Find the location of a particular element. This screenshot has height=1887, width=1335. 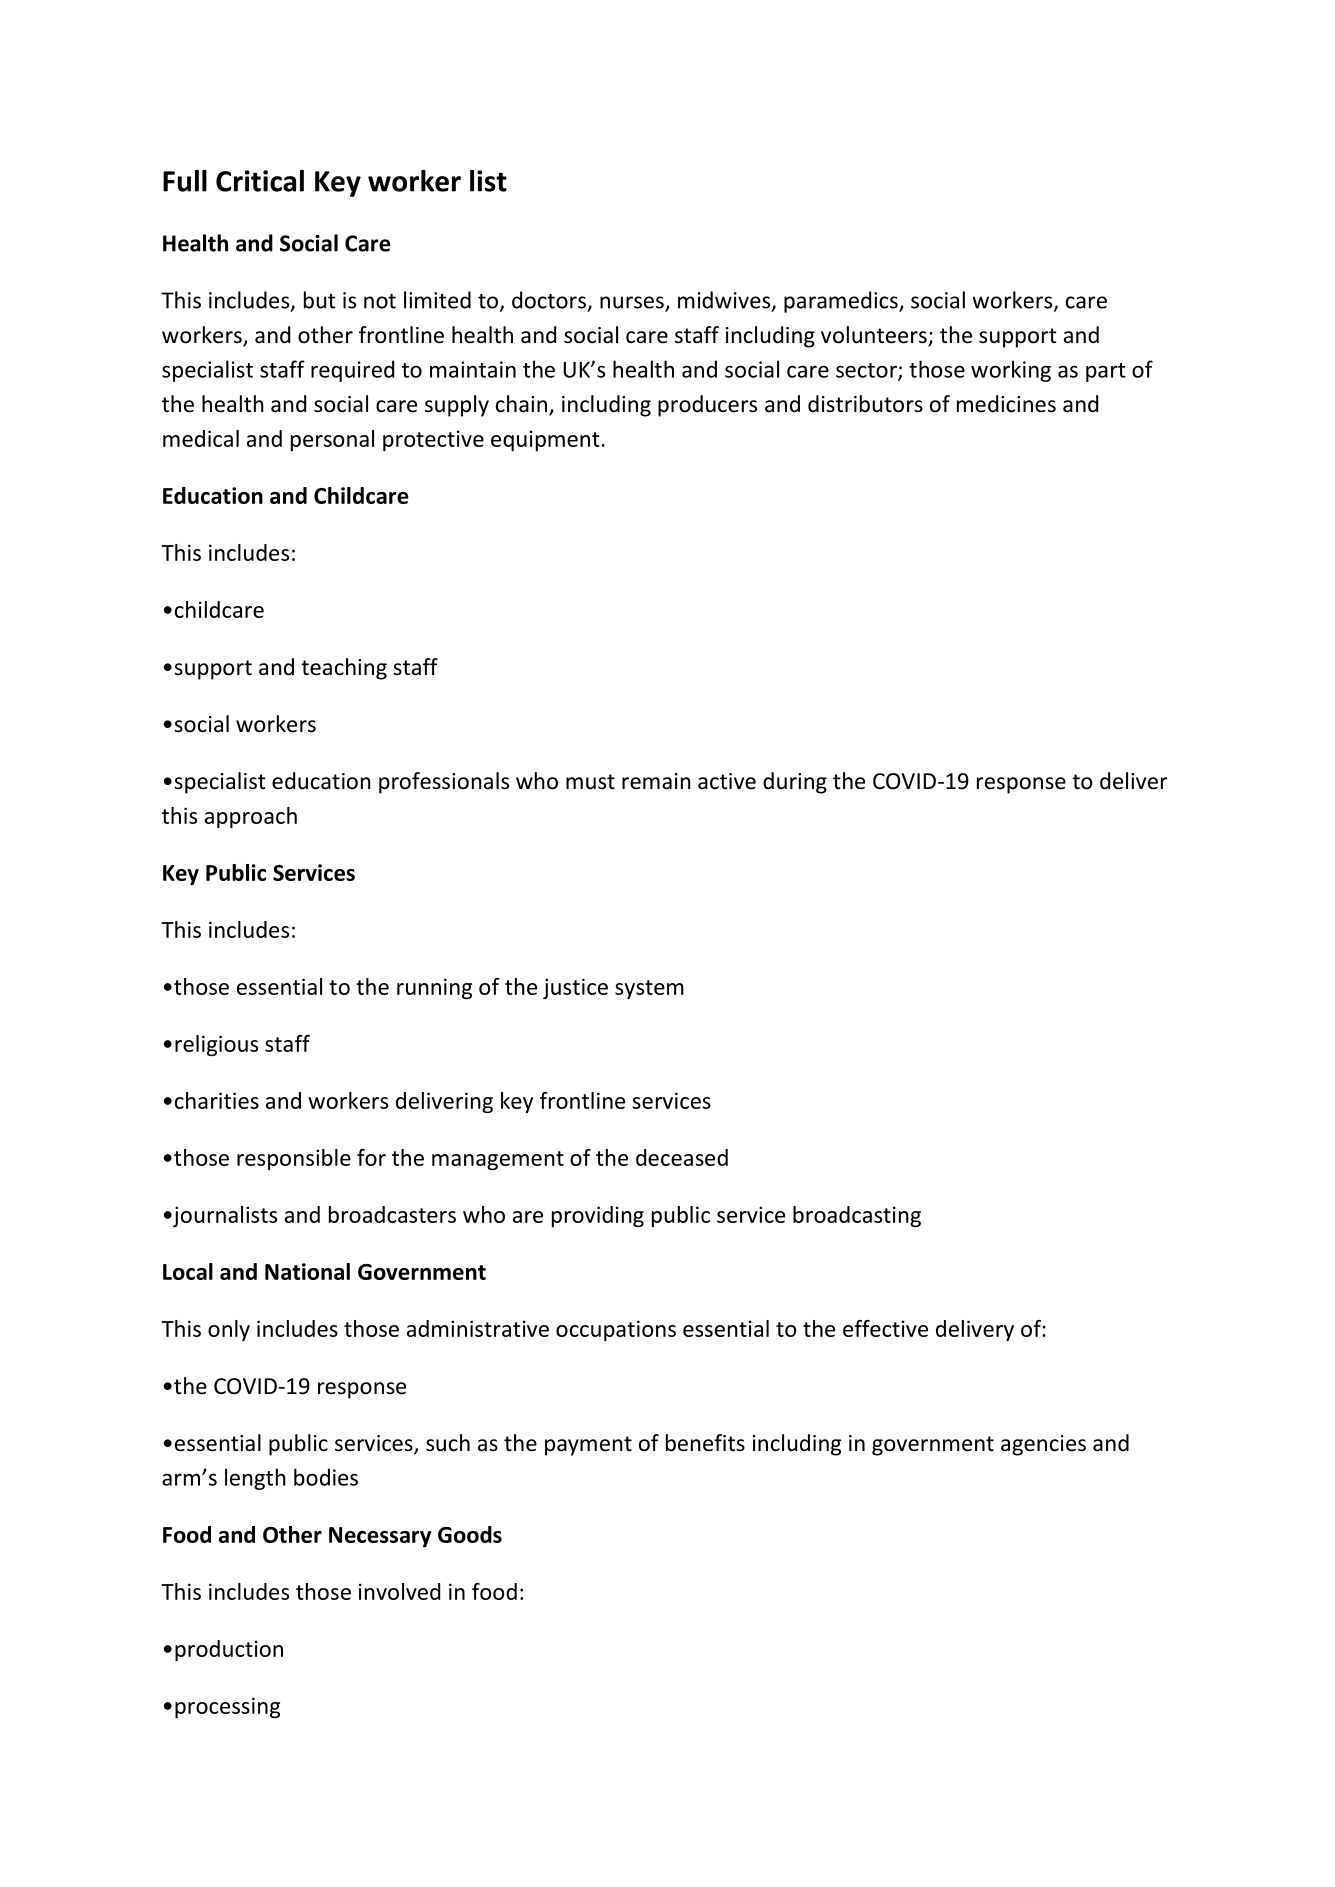

remain is located at coordinates (656, 781).
